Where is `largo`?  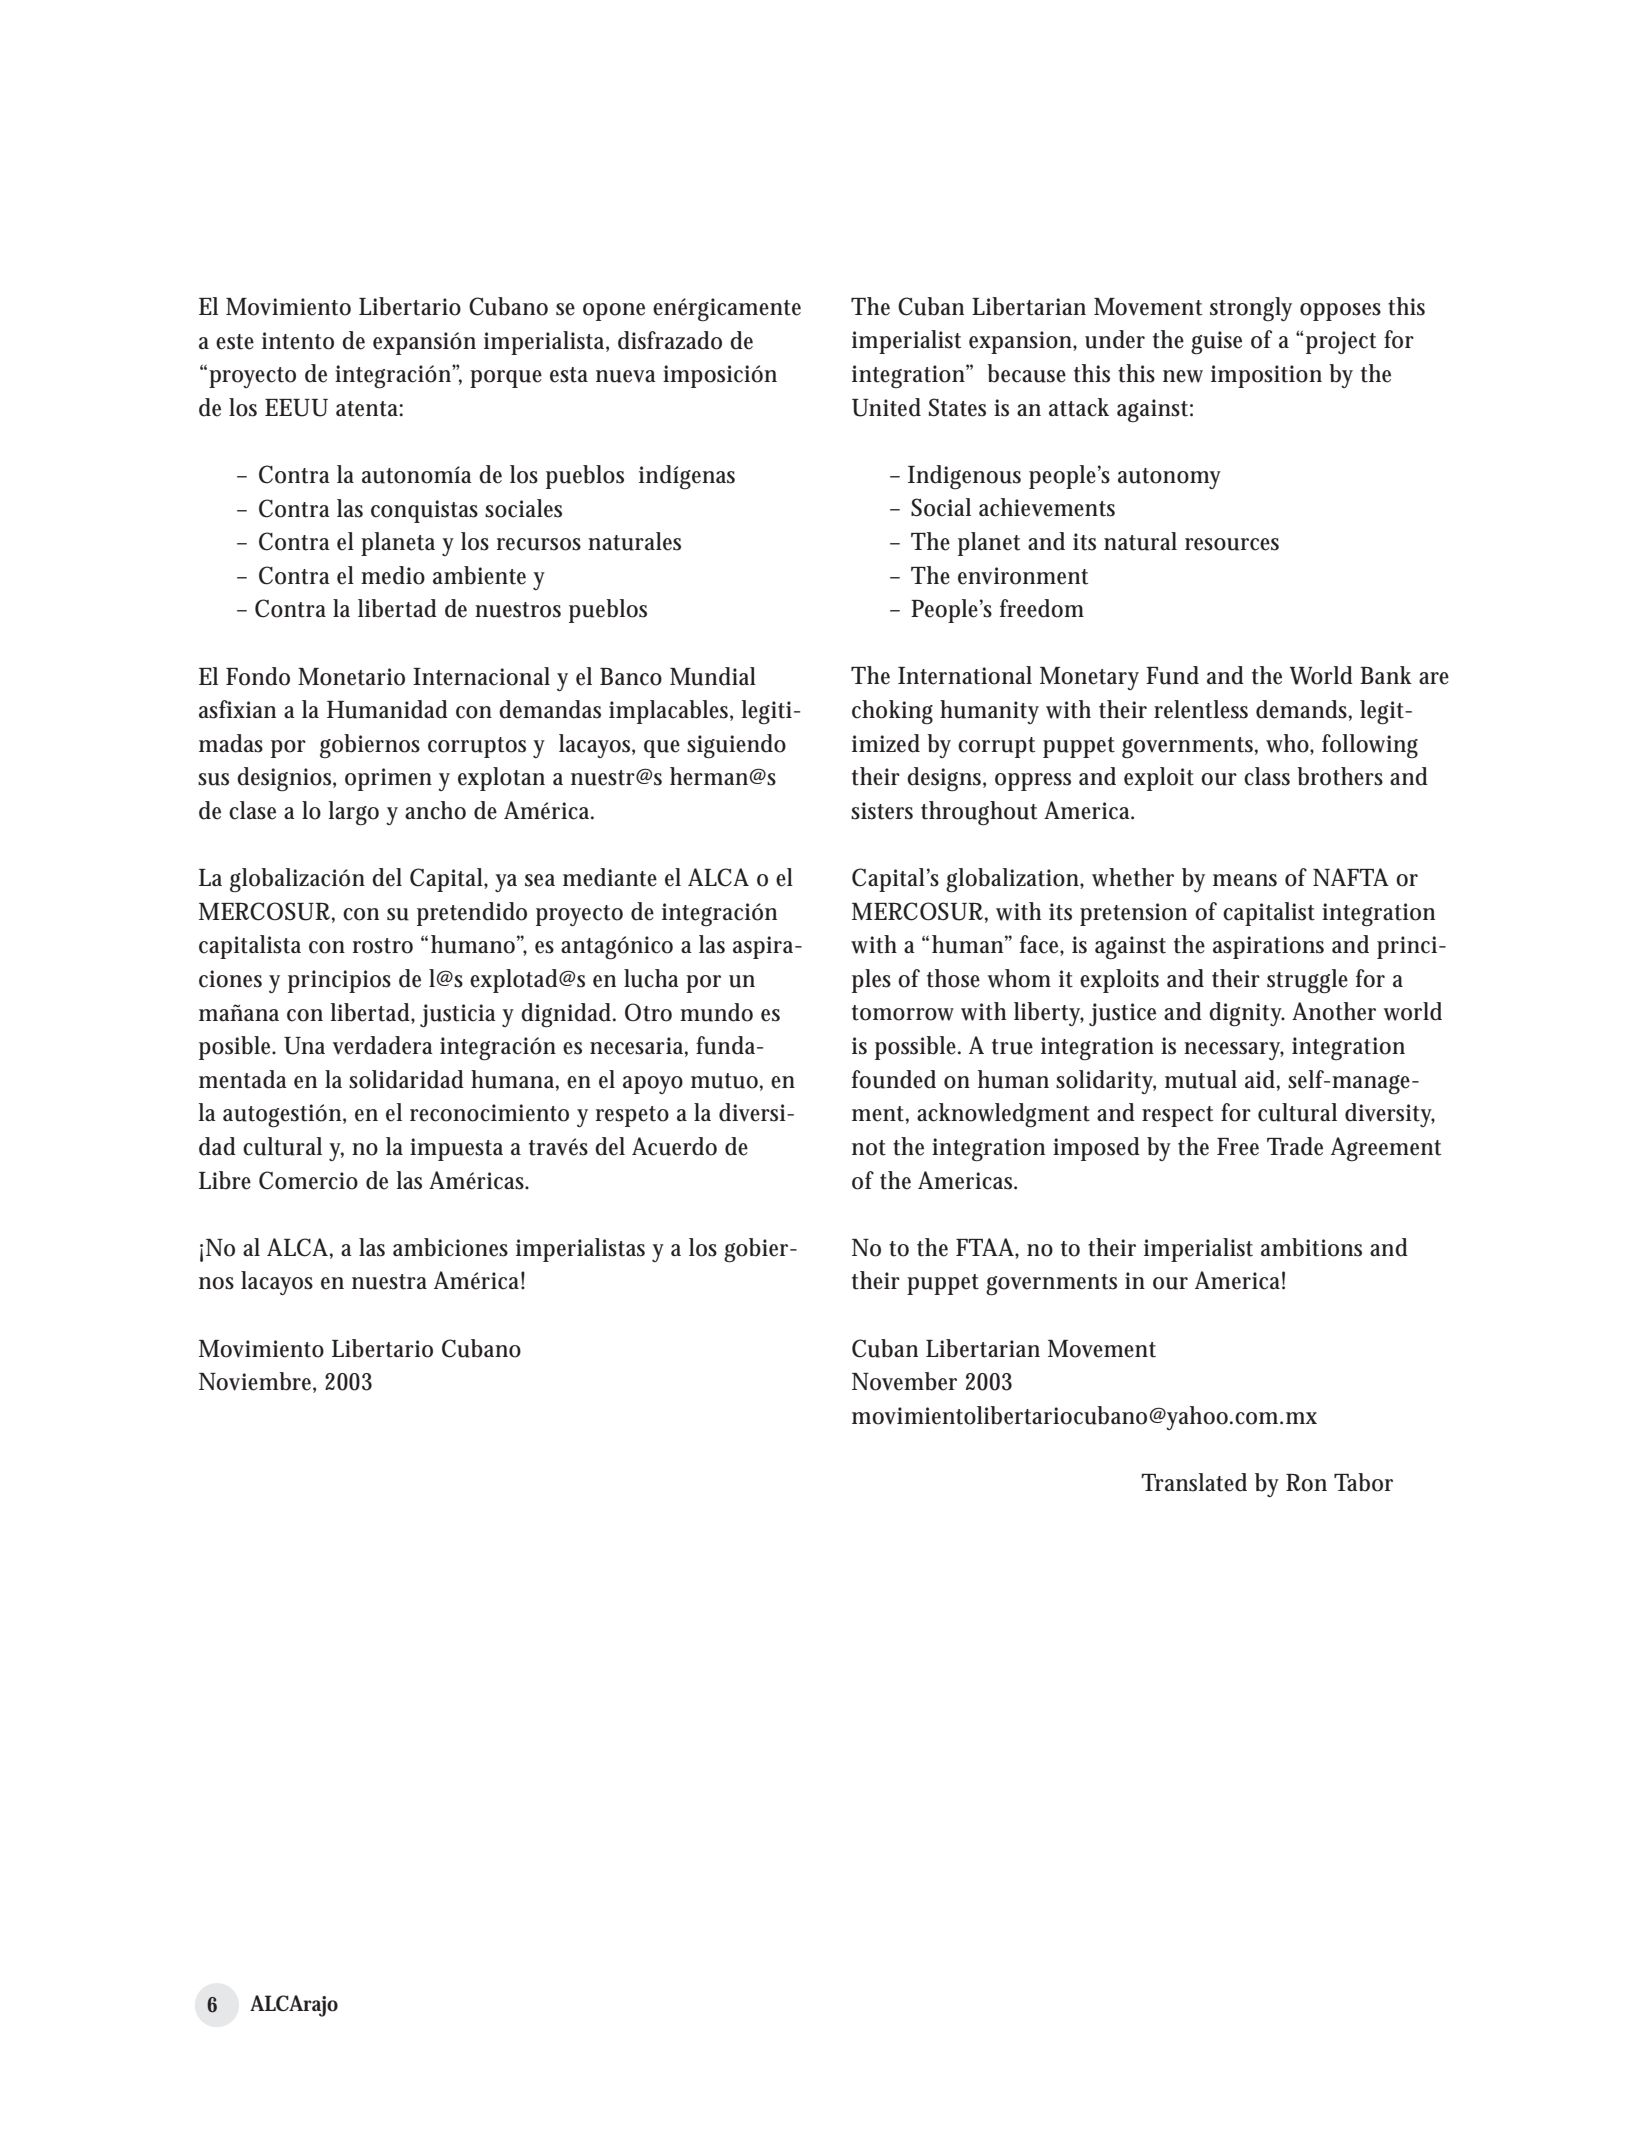
largo is located at coordinates (354, 813).
